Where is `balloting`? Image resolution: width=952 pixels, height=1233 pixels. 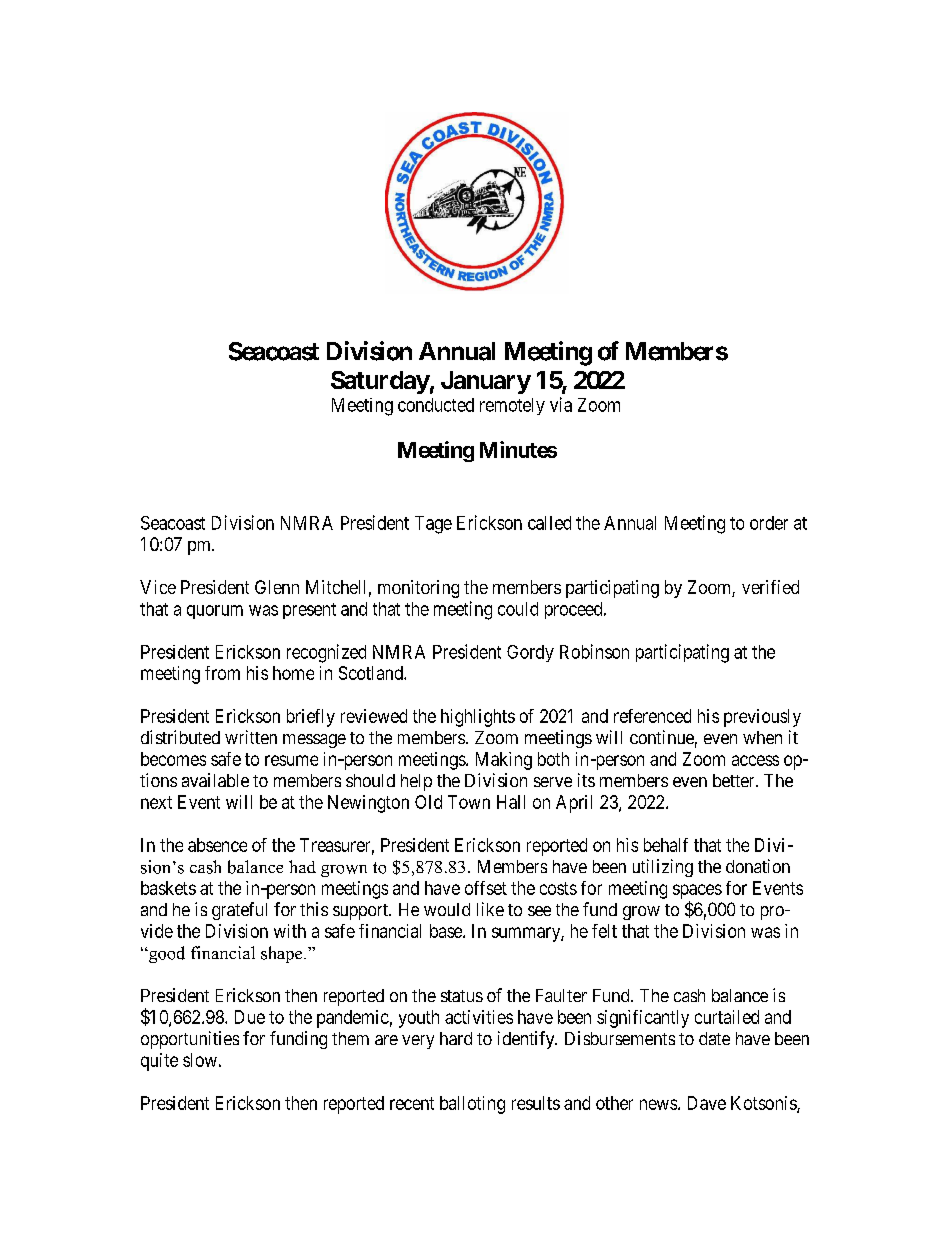
balloting is located at coordinates (472, 1105).
